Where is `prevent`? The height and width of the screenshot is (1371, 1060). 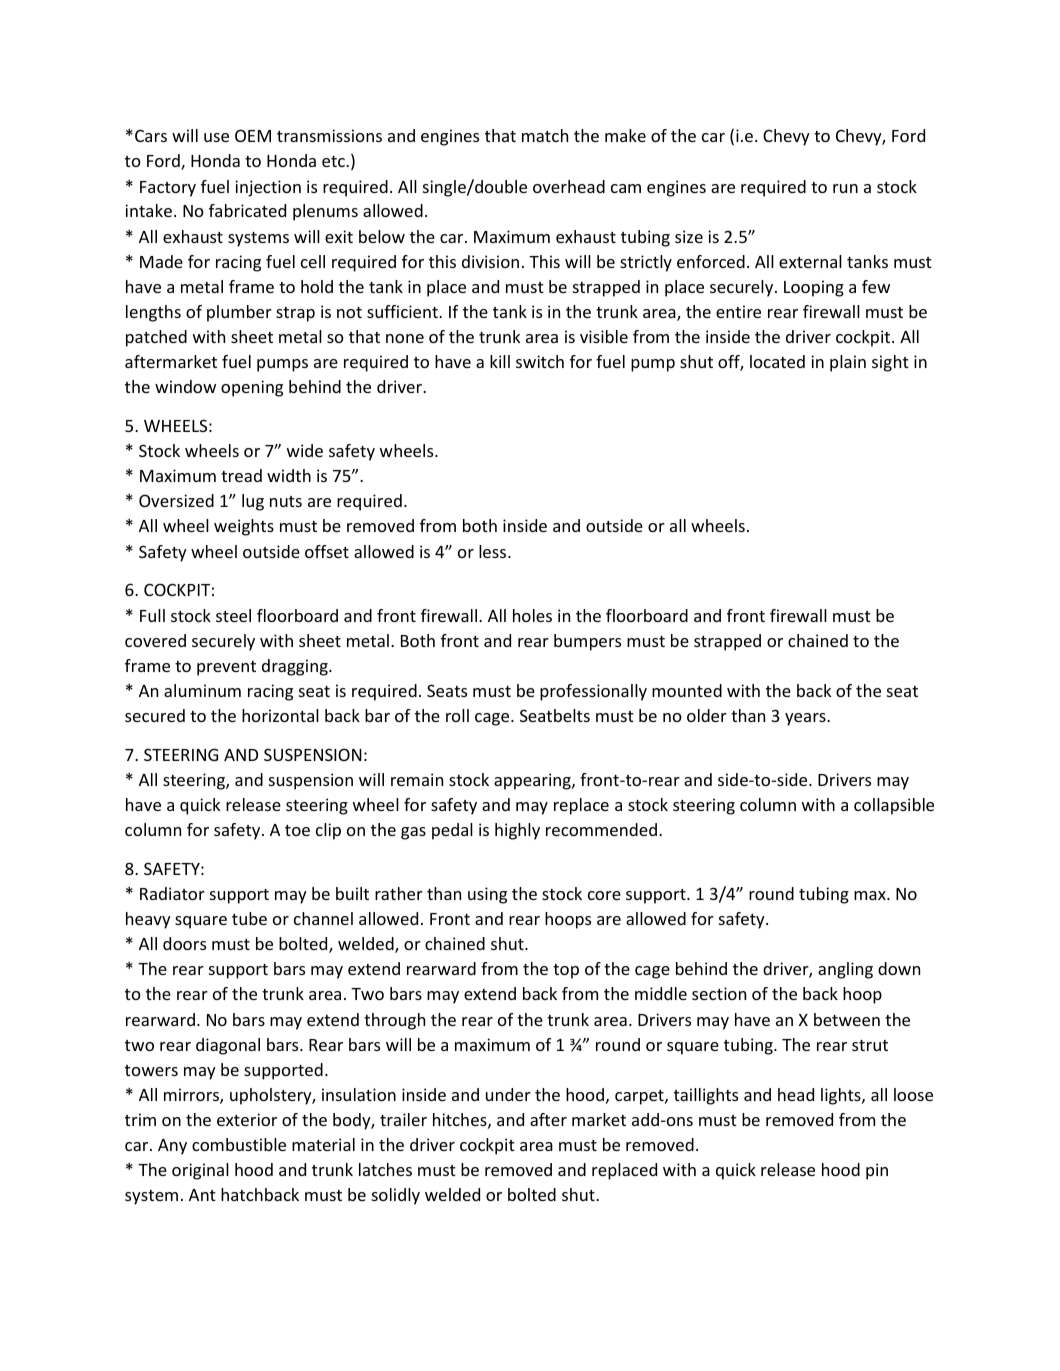 prevent is located at coordinates (226, 668).
